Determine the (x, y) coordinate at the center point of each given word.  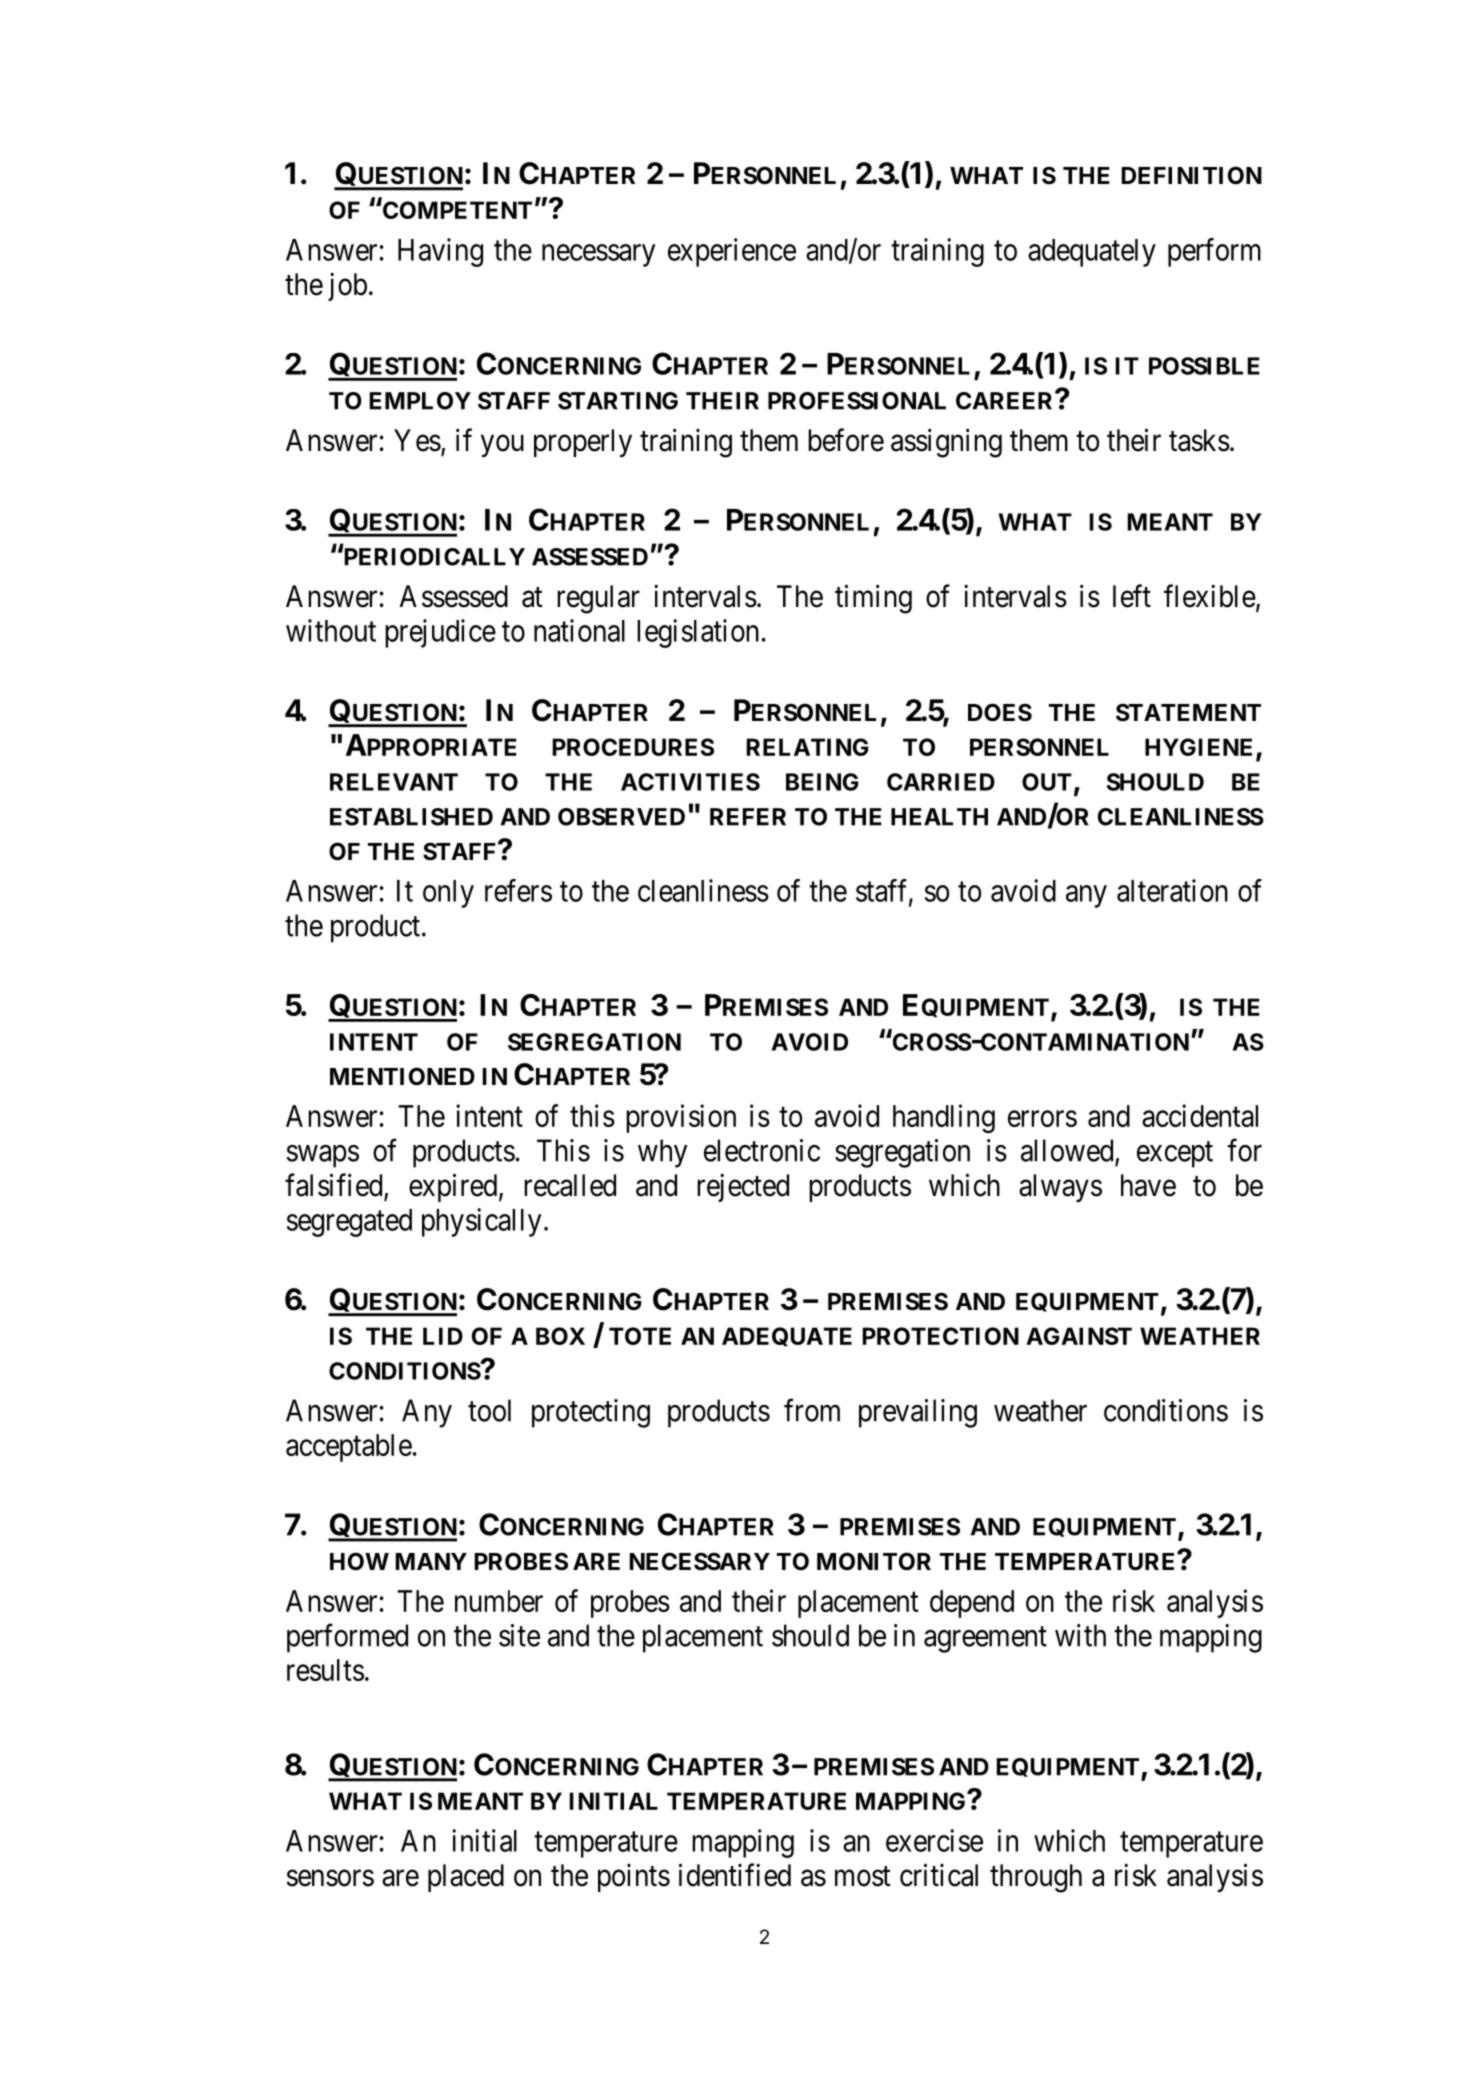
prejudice (440, 633)
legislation (698, 633)
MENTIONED (402, 1076)
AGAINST (1079, 1336)
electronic (762, 1150)
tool (489, 1410)
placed (466, 1878)
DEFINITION (1191, 175)
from (812, 1410)
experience (732, 252)
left (1132, 596)
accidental (1200, 1115)
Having (440, 252)
